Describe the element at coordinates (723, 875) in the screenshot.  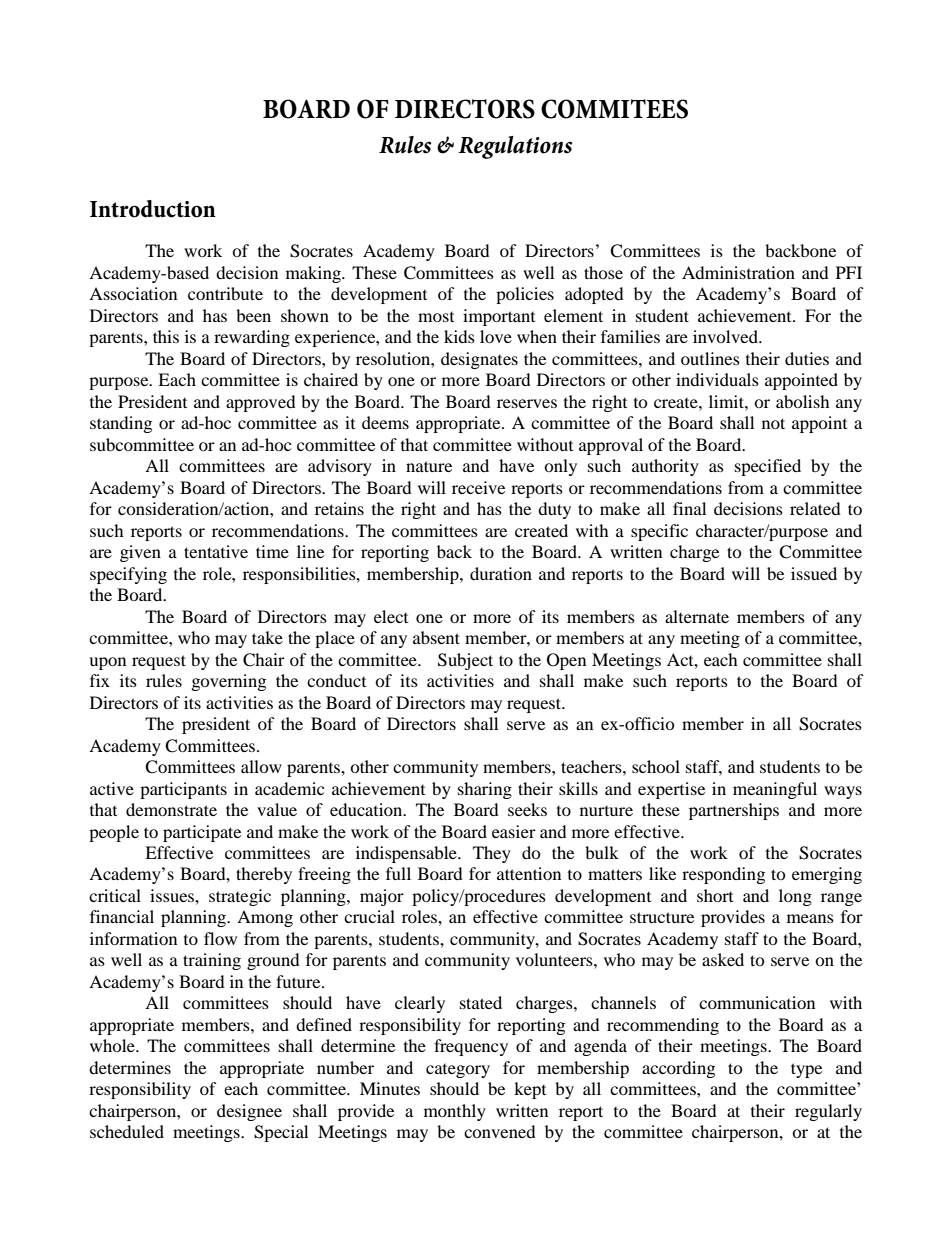
I see `responding` at that location.
